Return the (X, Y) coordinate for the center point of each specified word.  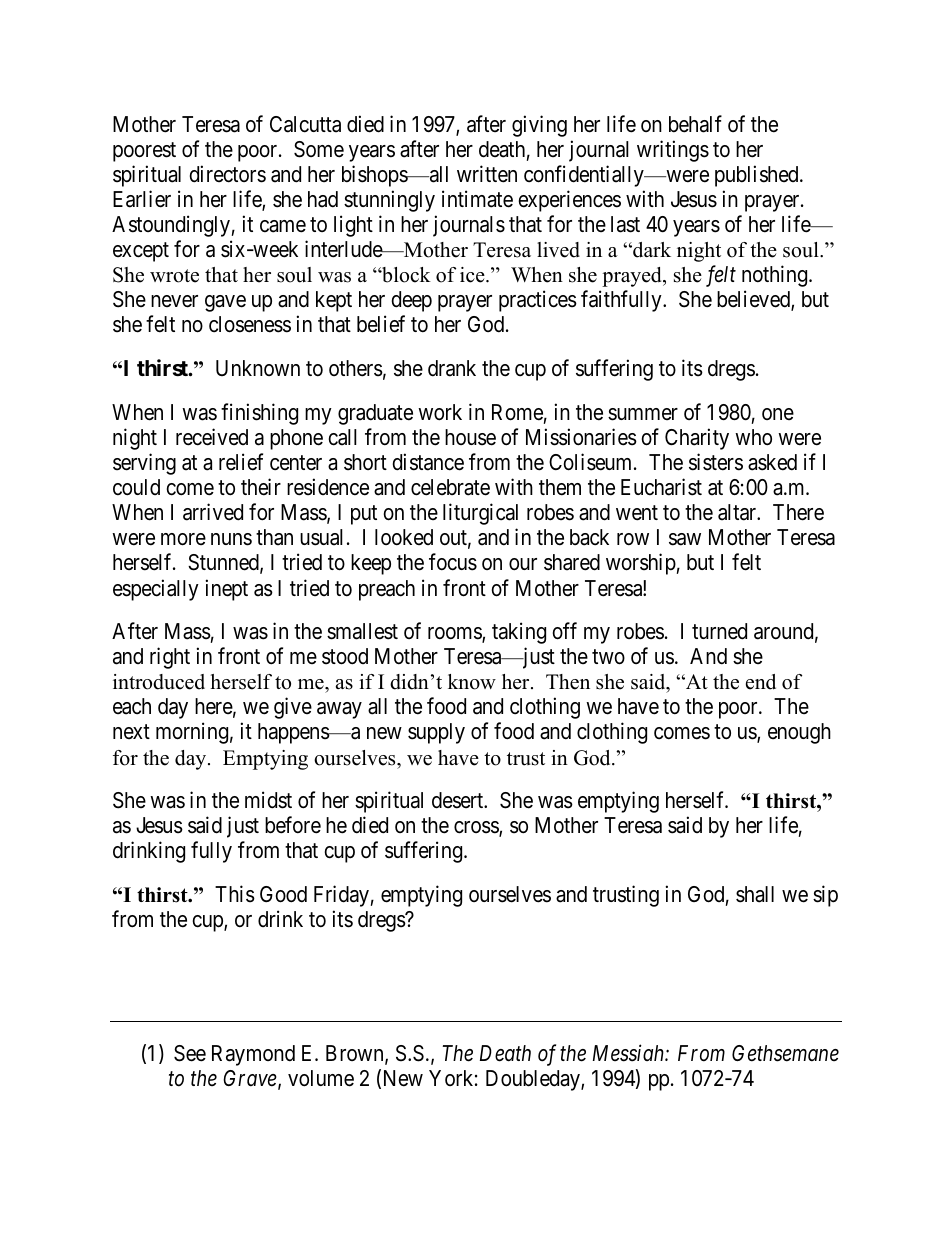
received (212, 437)
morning (192, 733)
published (758, 176)
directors (227, 174)
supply (436, 733)
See (190, 1053)
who (753, 437)
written (487, 174)
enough (799, 733)
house (470, 437)
